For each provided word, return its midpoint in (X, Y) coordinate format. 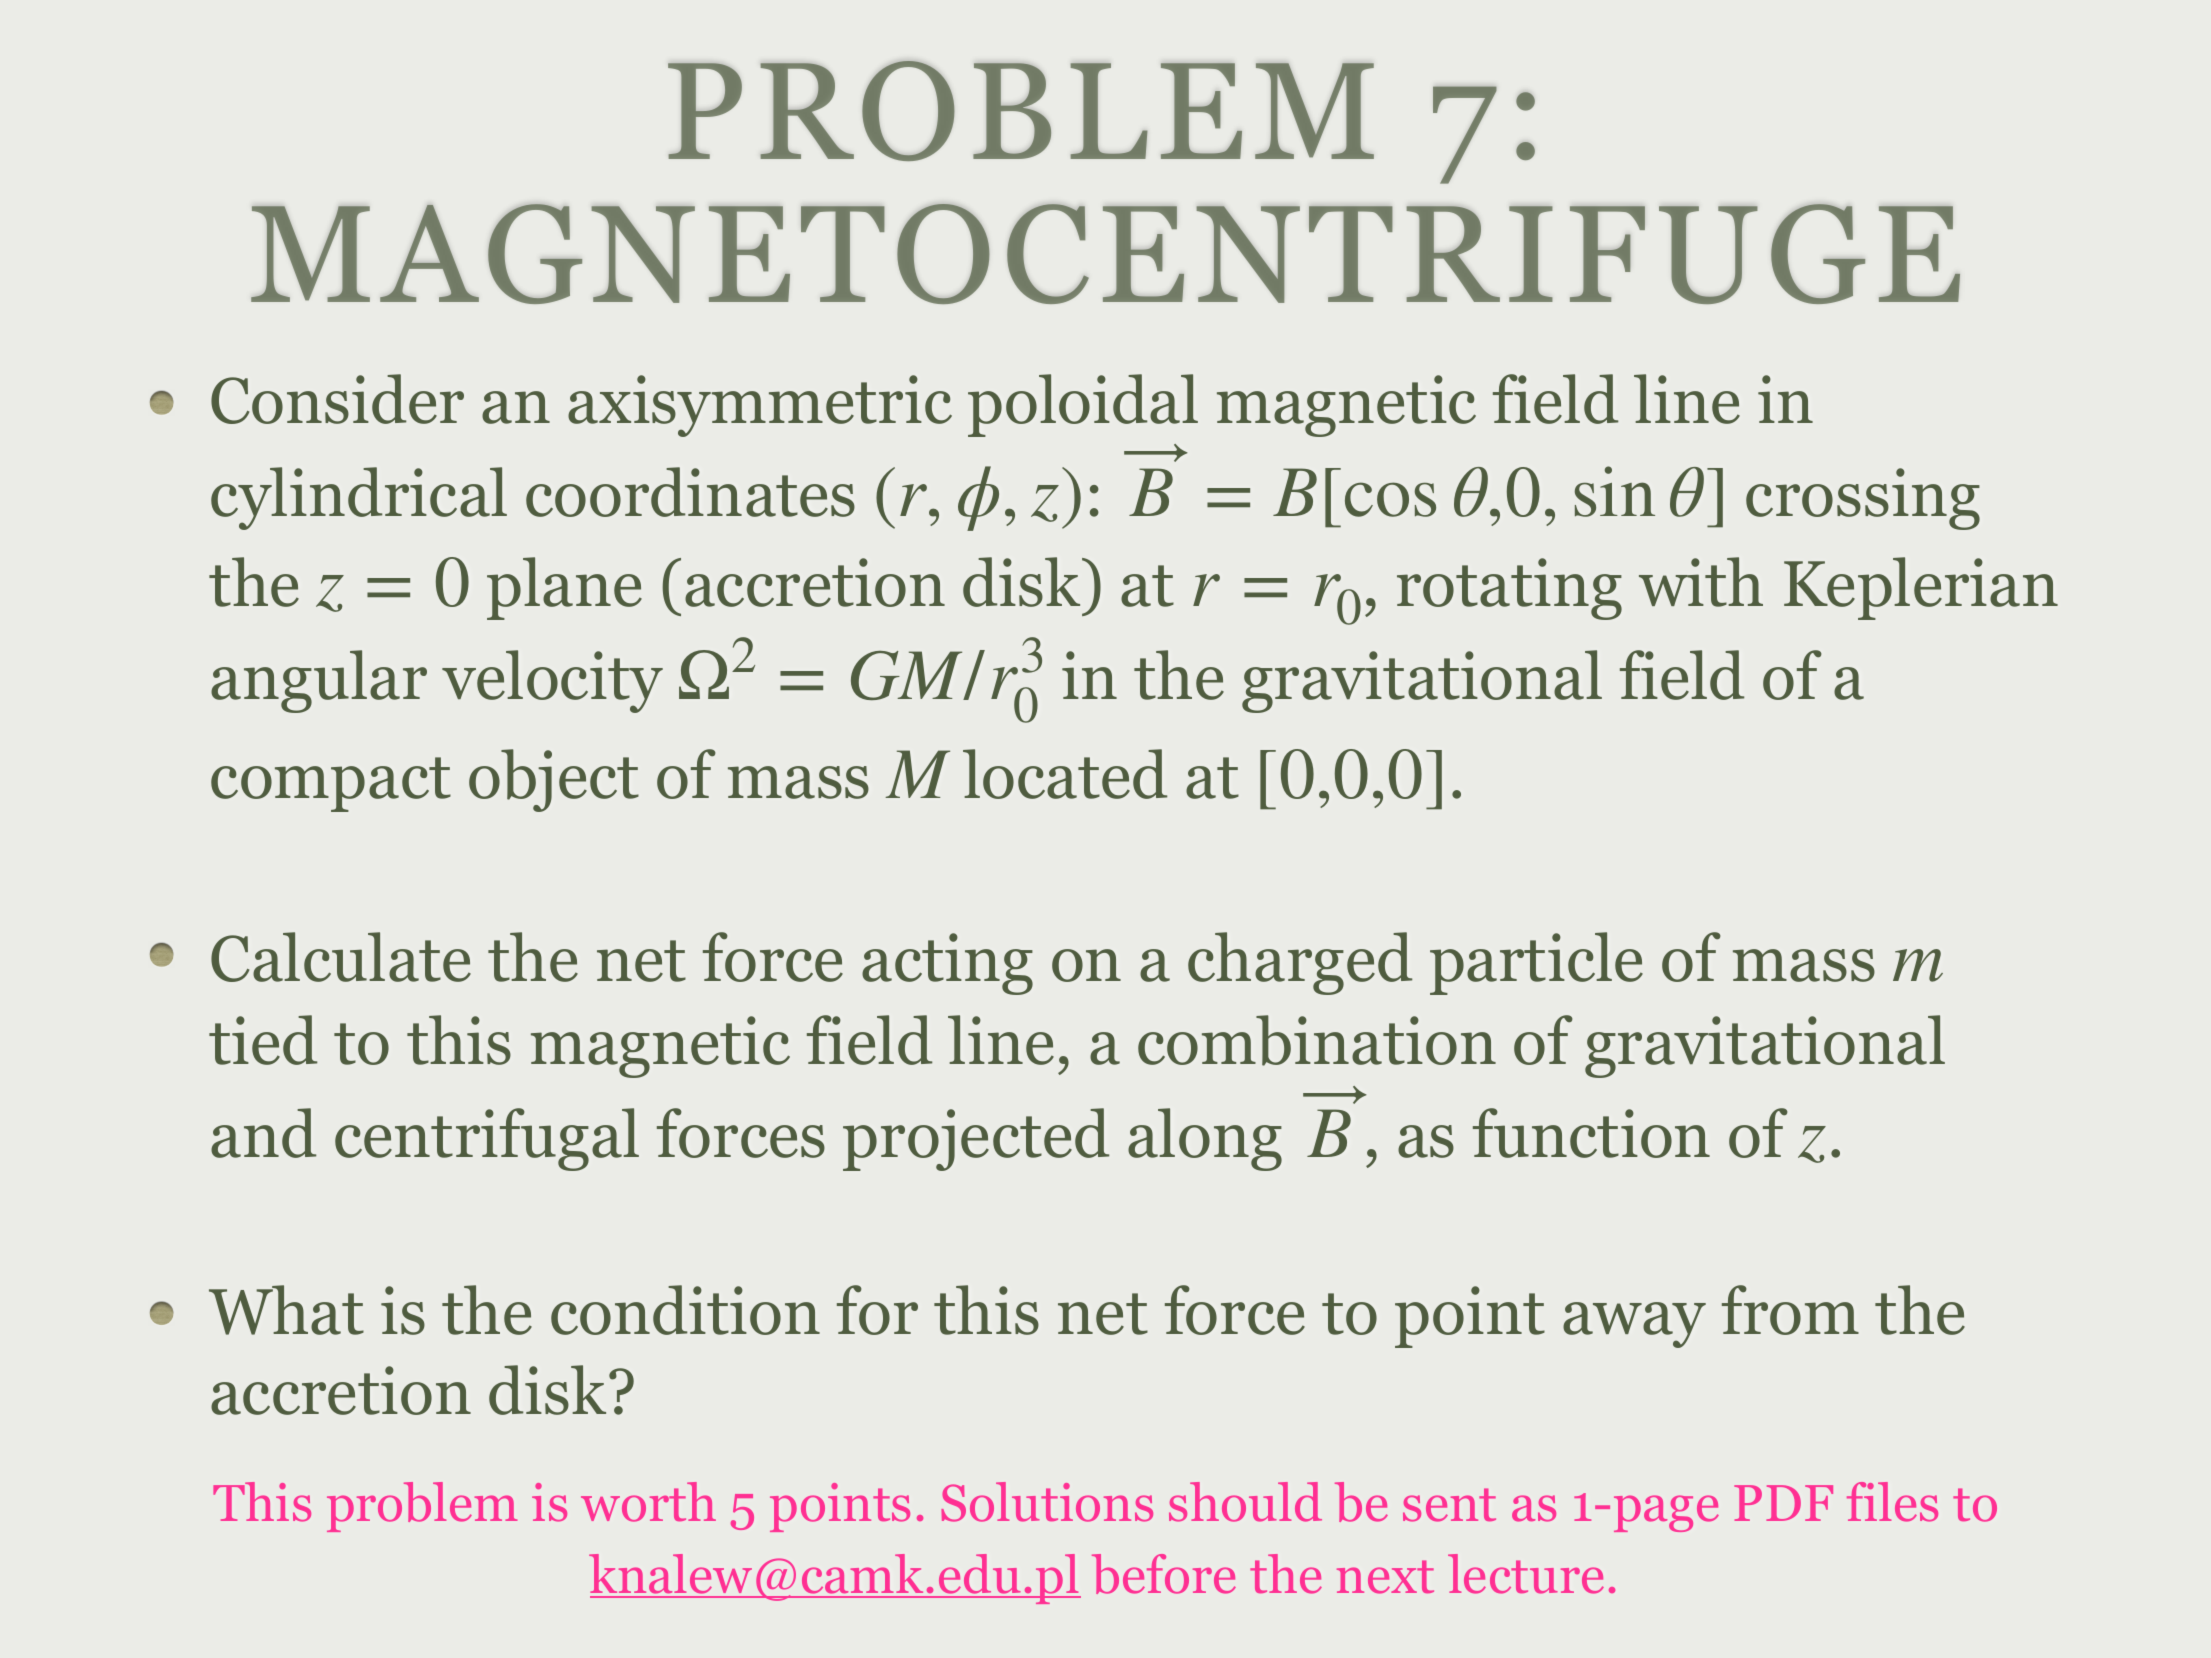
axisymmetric (760, 406)
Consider (337, 399)
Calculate (341, 957)
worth (648, 1502)
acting (947, 964)
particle (1536, 963)
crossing (1863, 499)
